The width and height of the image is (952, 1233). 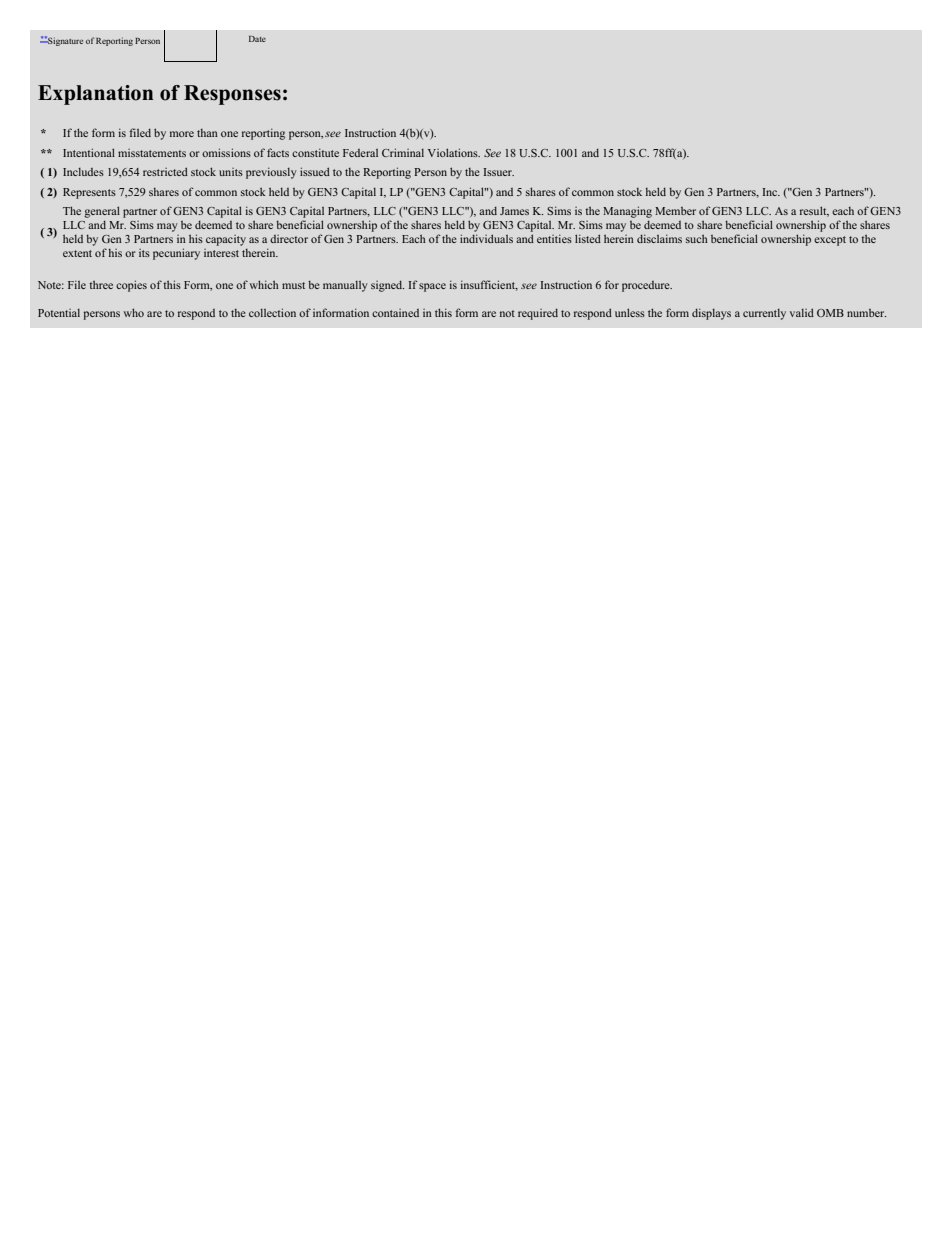 What do you see at coordinates (165, 171) in the image?
I see `restricted` at bounding box center [165, 171].
